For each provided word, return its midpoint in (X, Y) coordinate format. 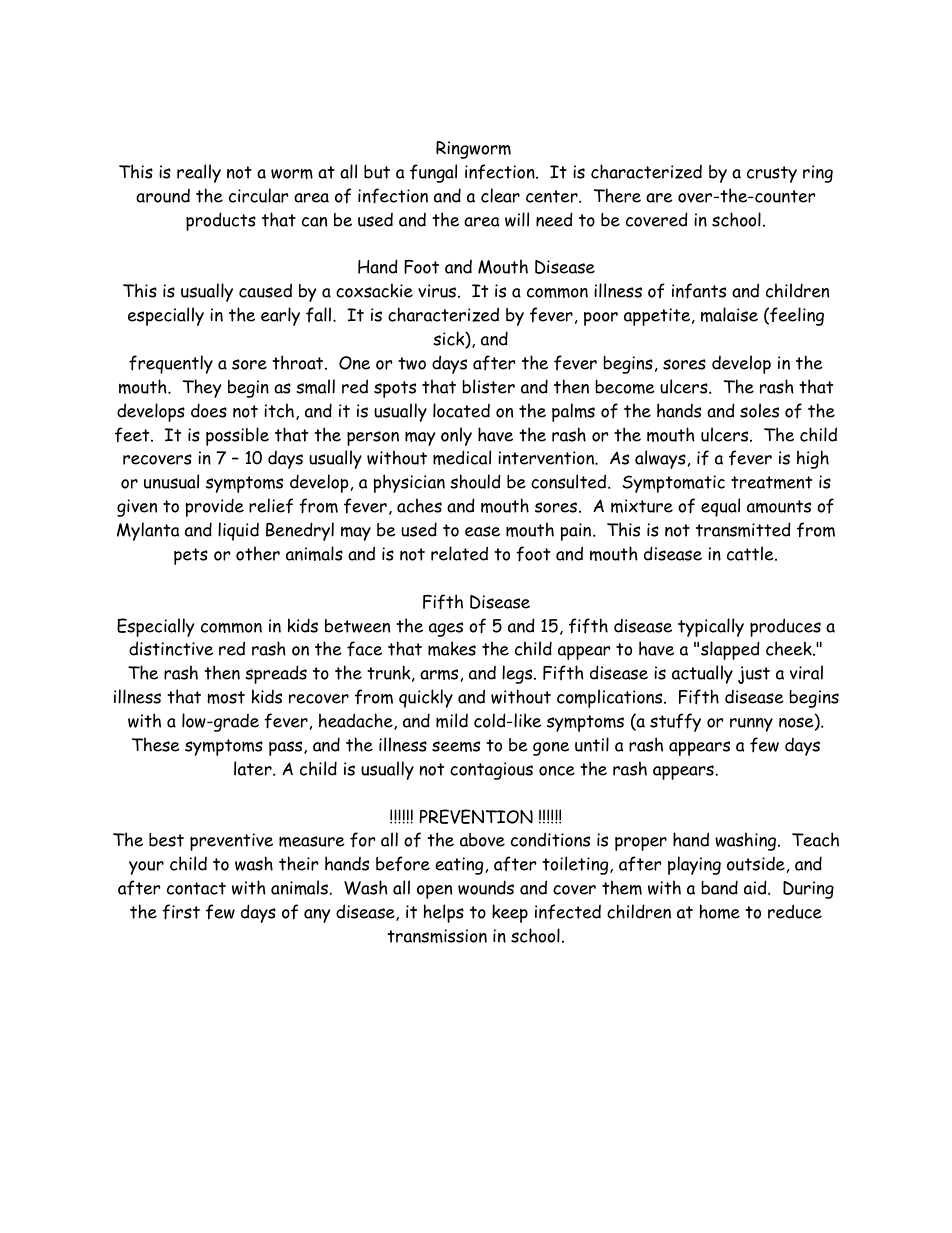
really (199, 173)
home (720, 911)
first (181, 912)
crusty (772, 174)
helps (444, 913)
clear (500, 195)
